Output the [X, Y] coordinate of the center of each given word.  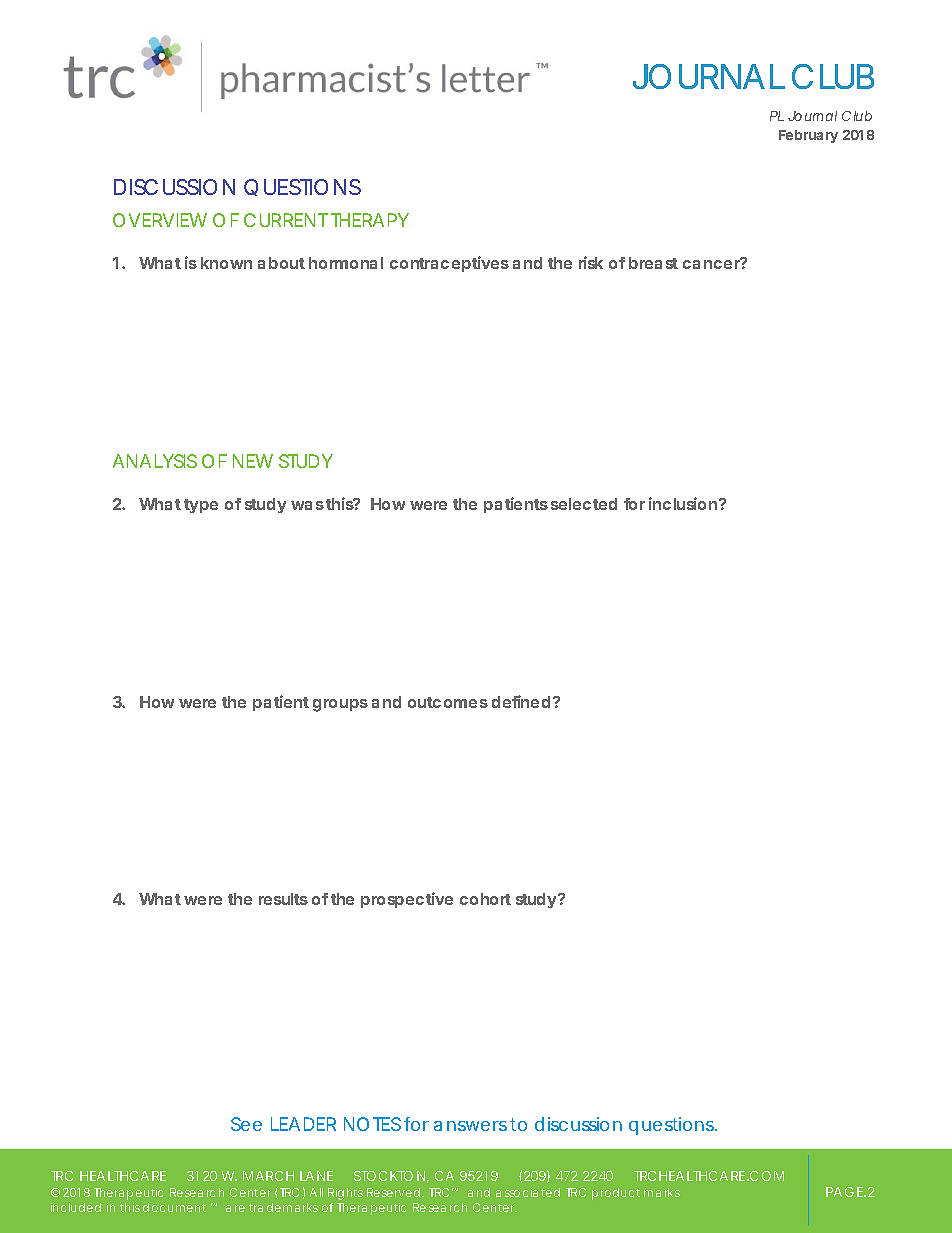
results [283, 899]
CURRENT [285, 220]
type [201, 506]
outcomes [448, 702]
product [616, 1194]
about [281, 263]
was [307, 505]
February [808, 136]
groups [340, 705]
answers [470, 1126]
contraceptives [449, 264]
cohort [485, 899]
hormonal [346, 263]
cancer [712, 263]
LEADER [303, 1124]
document [174, 1207]
